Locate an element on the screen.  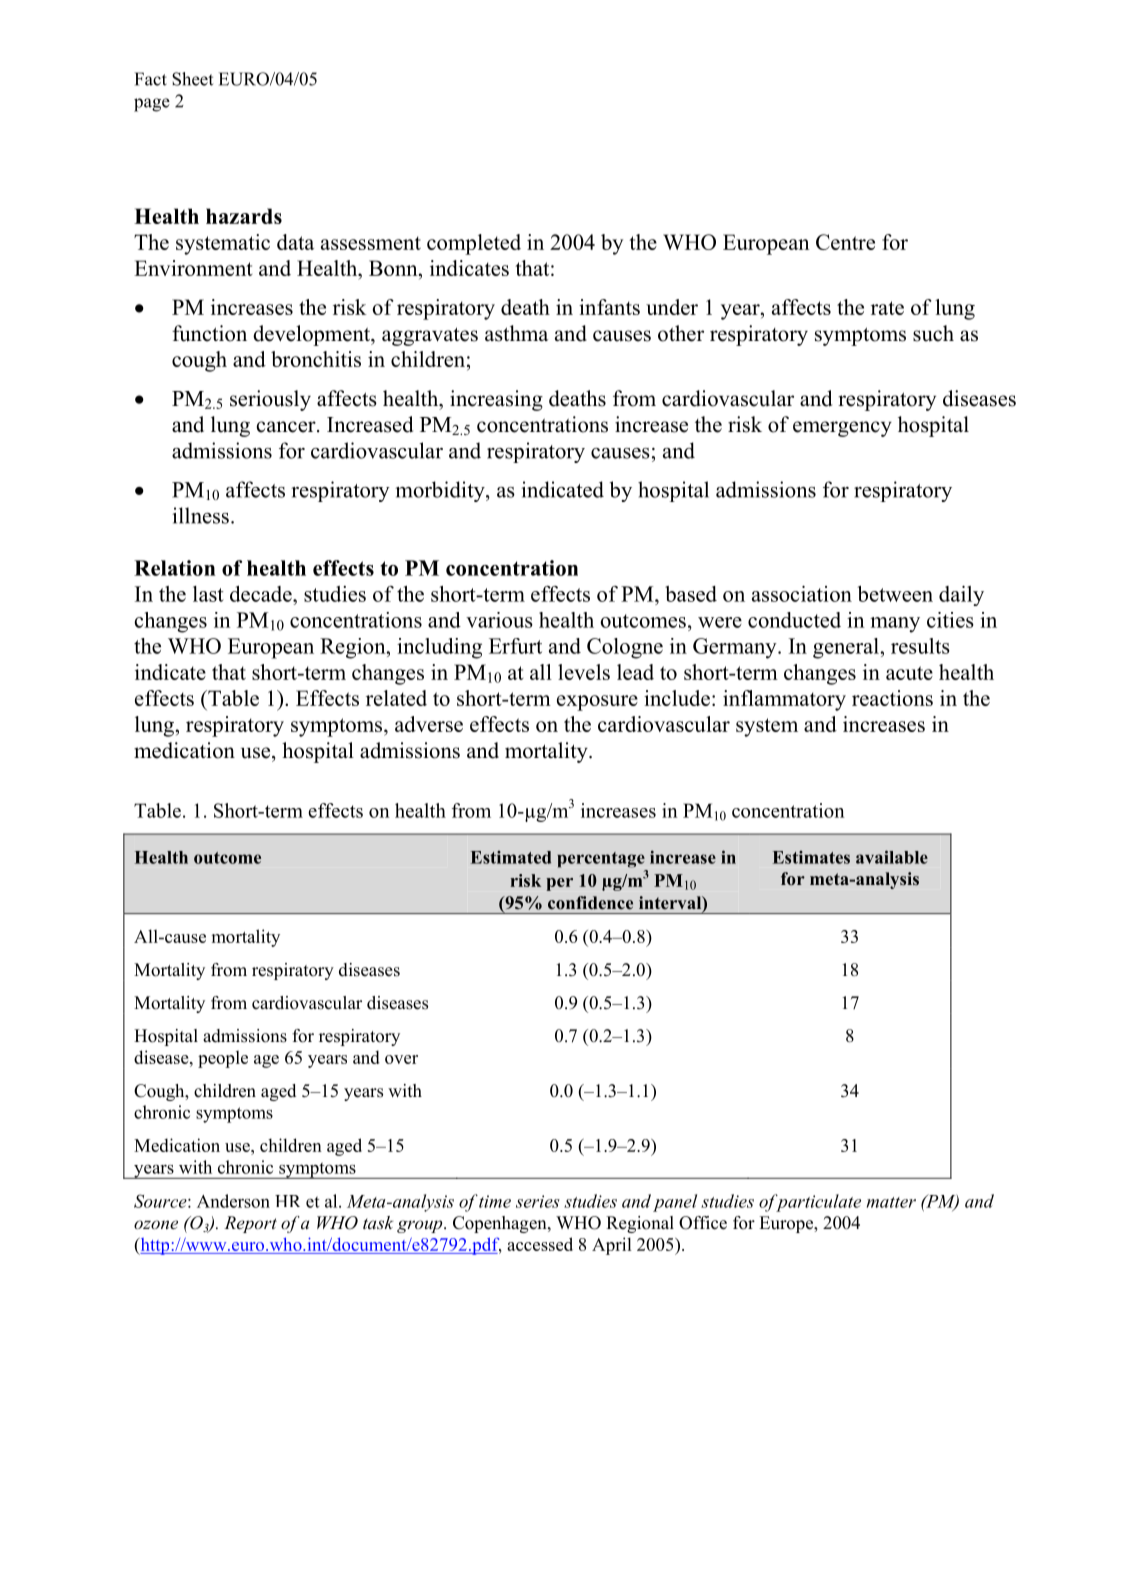
Report is located at coordinates (250, 1224).
